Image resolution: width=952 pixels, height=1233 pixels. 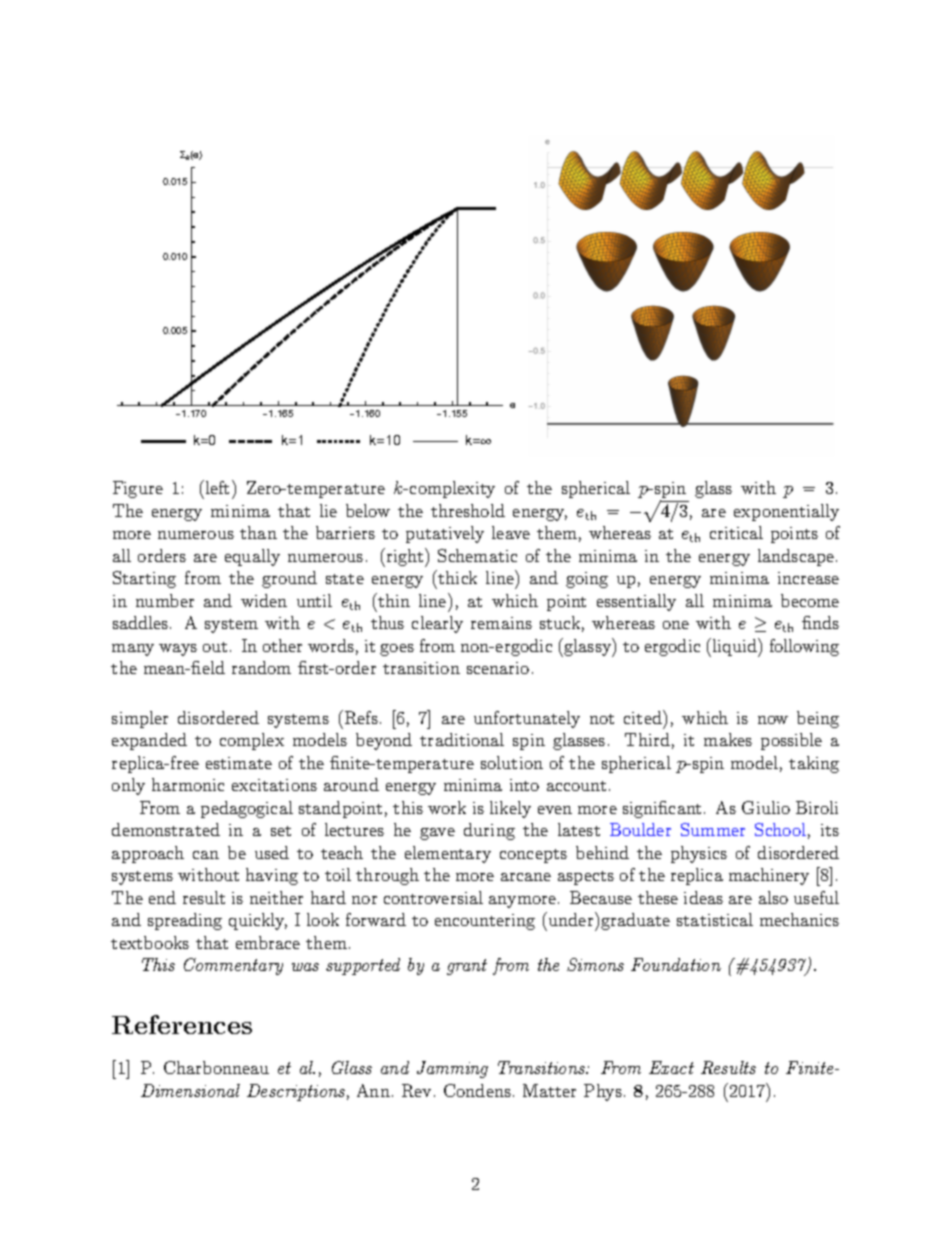 I want to click on harmonic, so click(x=188, y=784).
